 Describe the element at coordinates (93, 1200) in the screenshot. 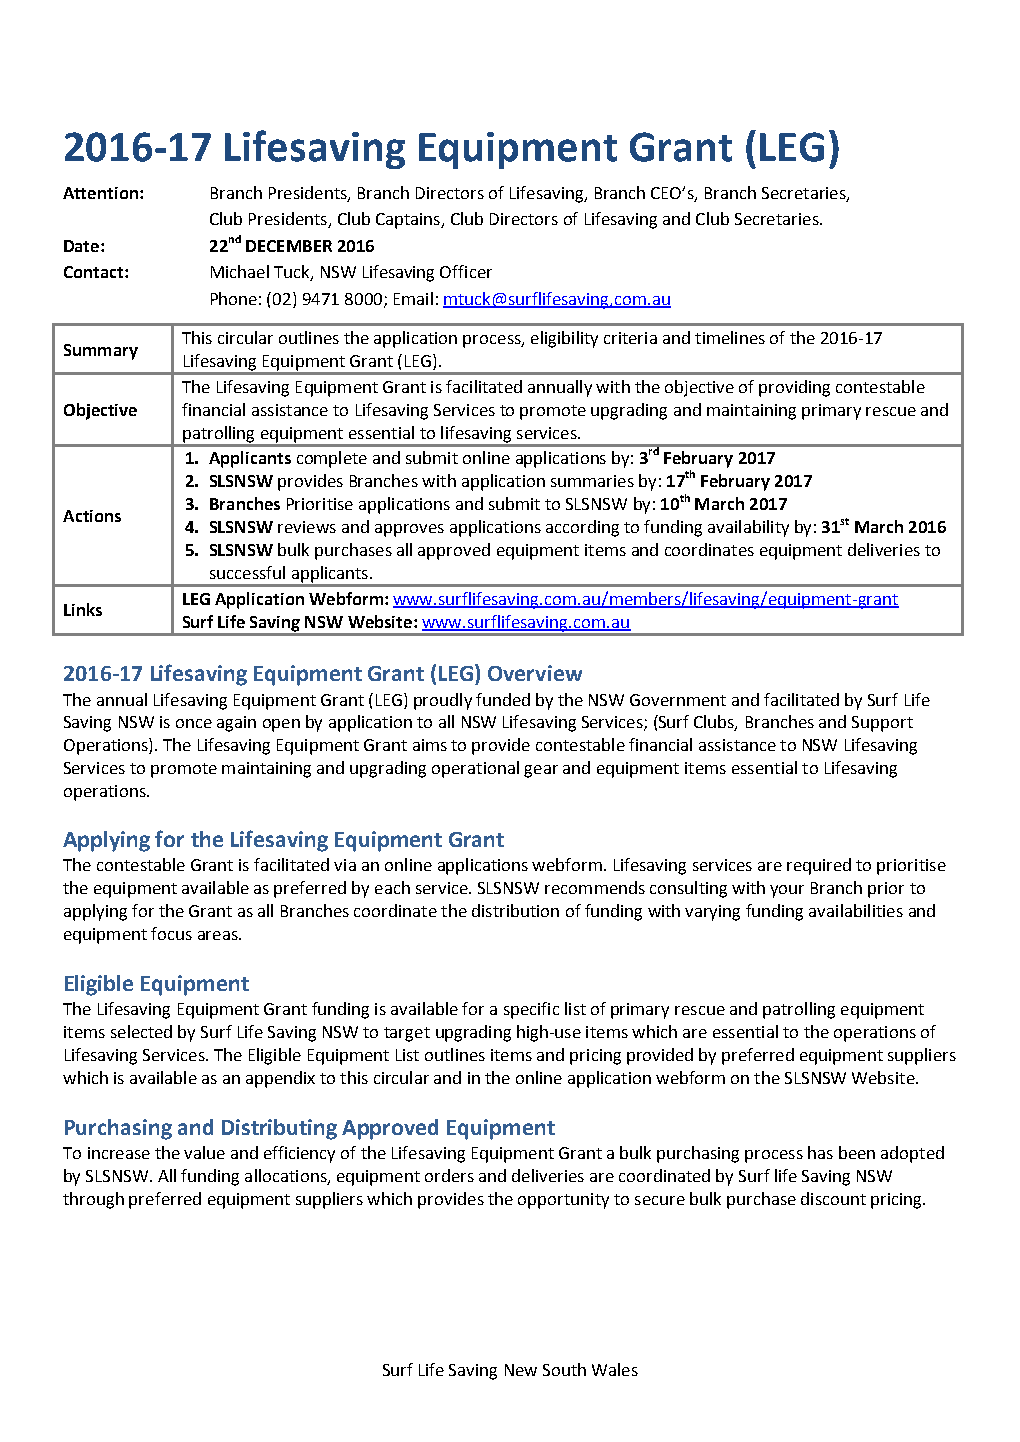

I see `through` at that location.
